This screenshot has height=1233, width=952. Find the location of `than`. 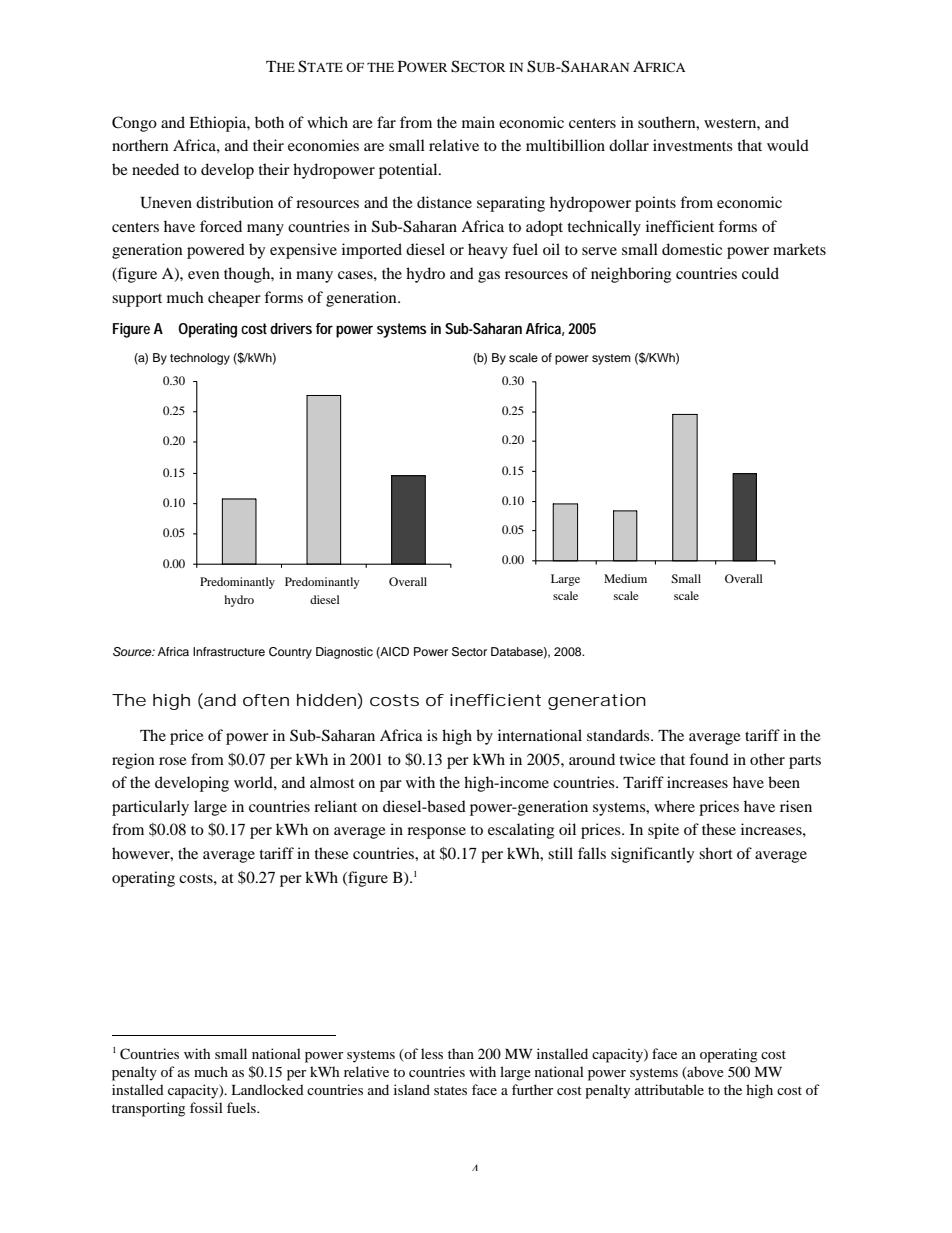

than is located at coordinates (461, 1053).
